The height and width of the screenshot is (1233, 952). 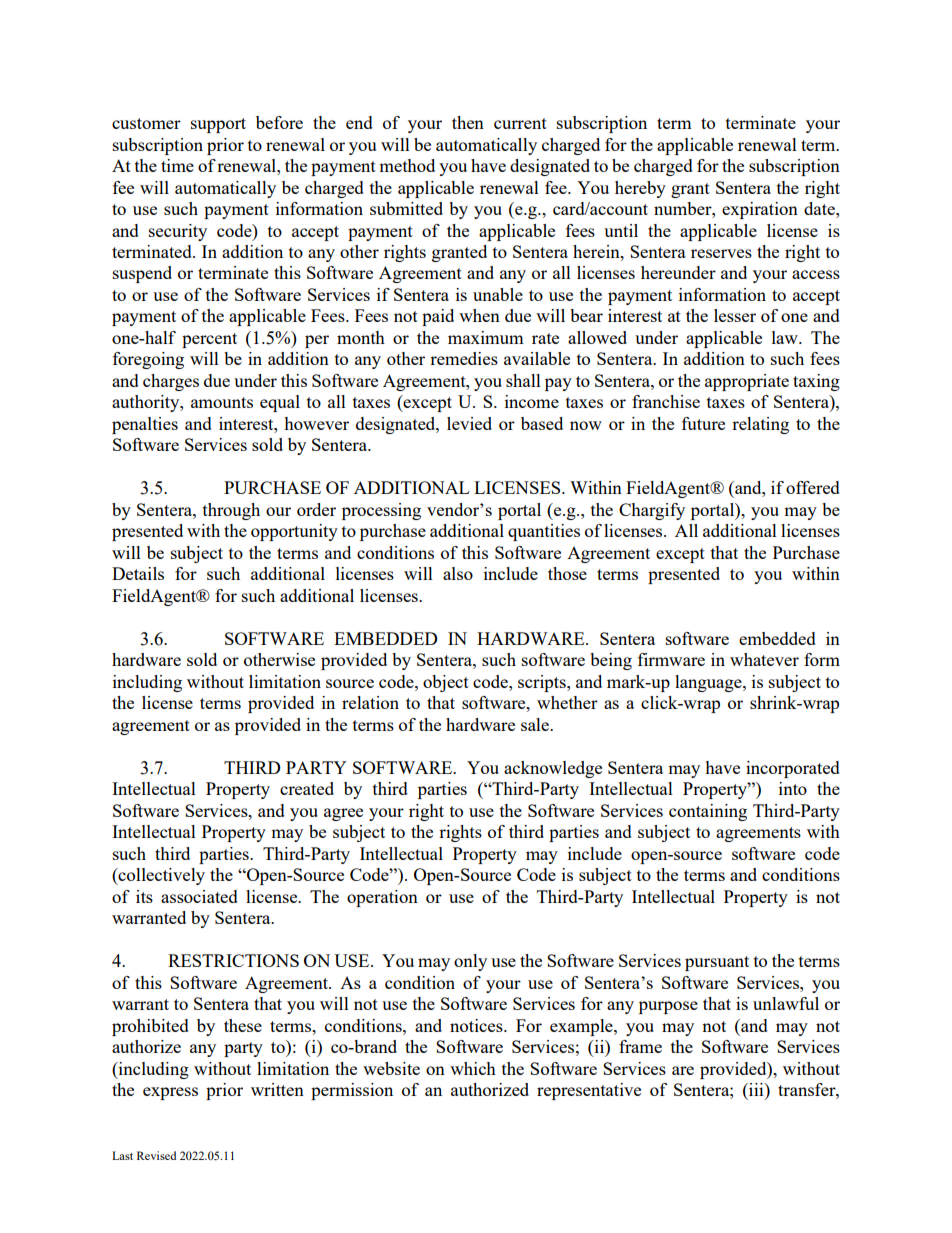 What do you see at coordinates (177, 165) in the screenshot?
I see `time` at bounding box center [177, 165].
